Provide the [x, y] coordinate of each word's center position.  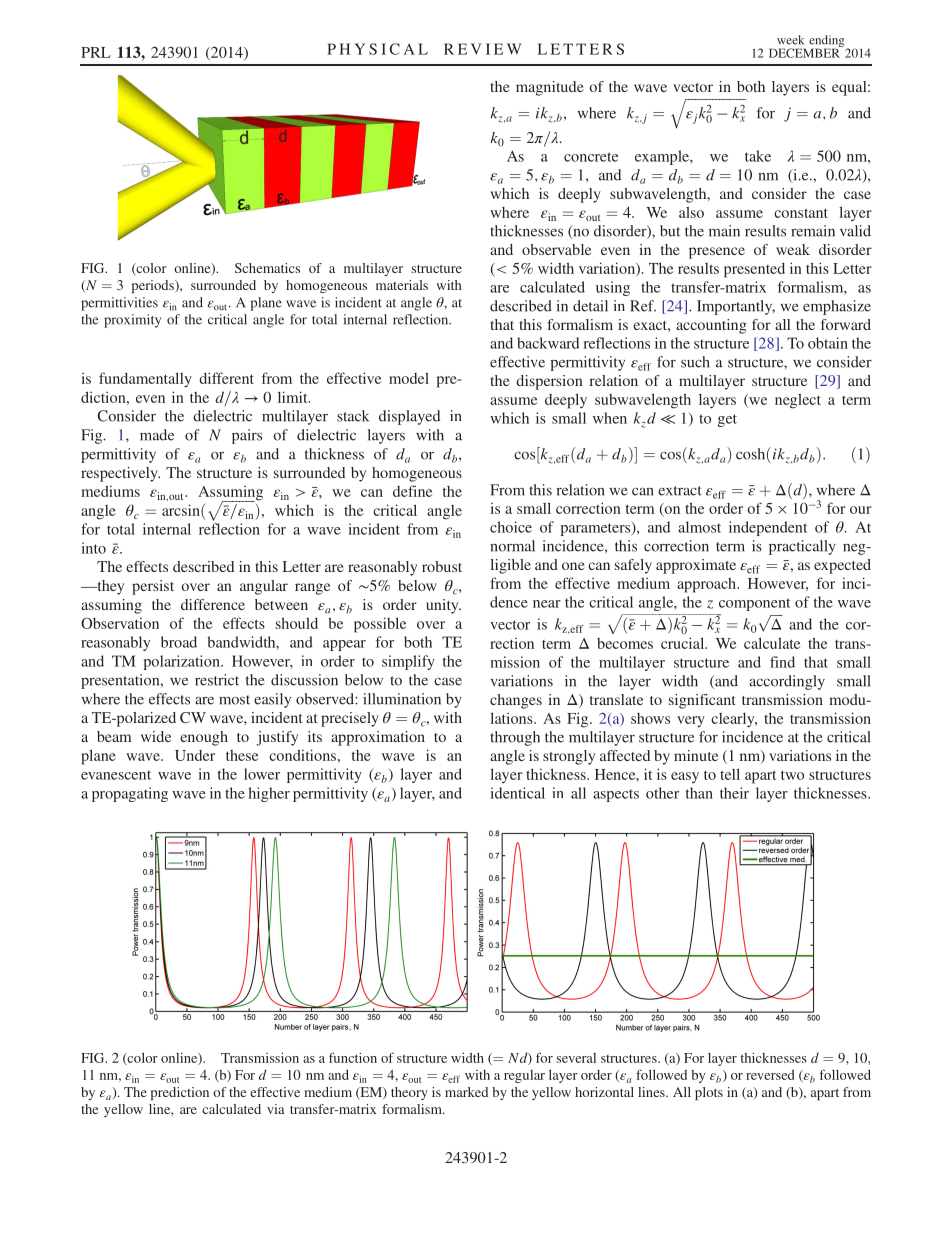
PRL [96, 52]
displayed [409, 417]
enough [204, 738]
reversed [770, 1075]
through [515, 738]
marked [466, 1092]
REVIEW [483, 49]
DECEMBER [805, 52]
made [157, 435]
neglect [798, 401]
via [276, 1109]
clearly [734, 720]
